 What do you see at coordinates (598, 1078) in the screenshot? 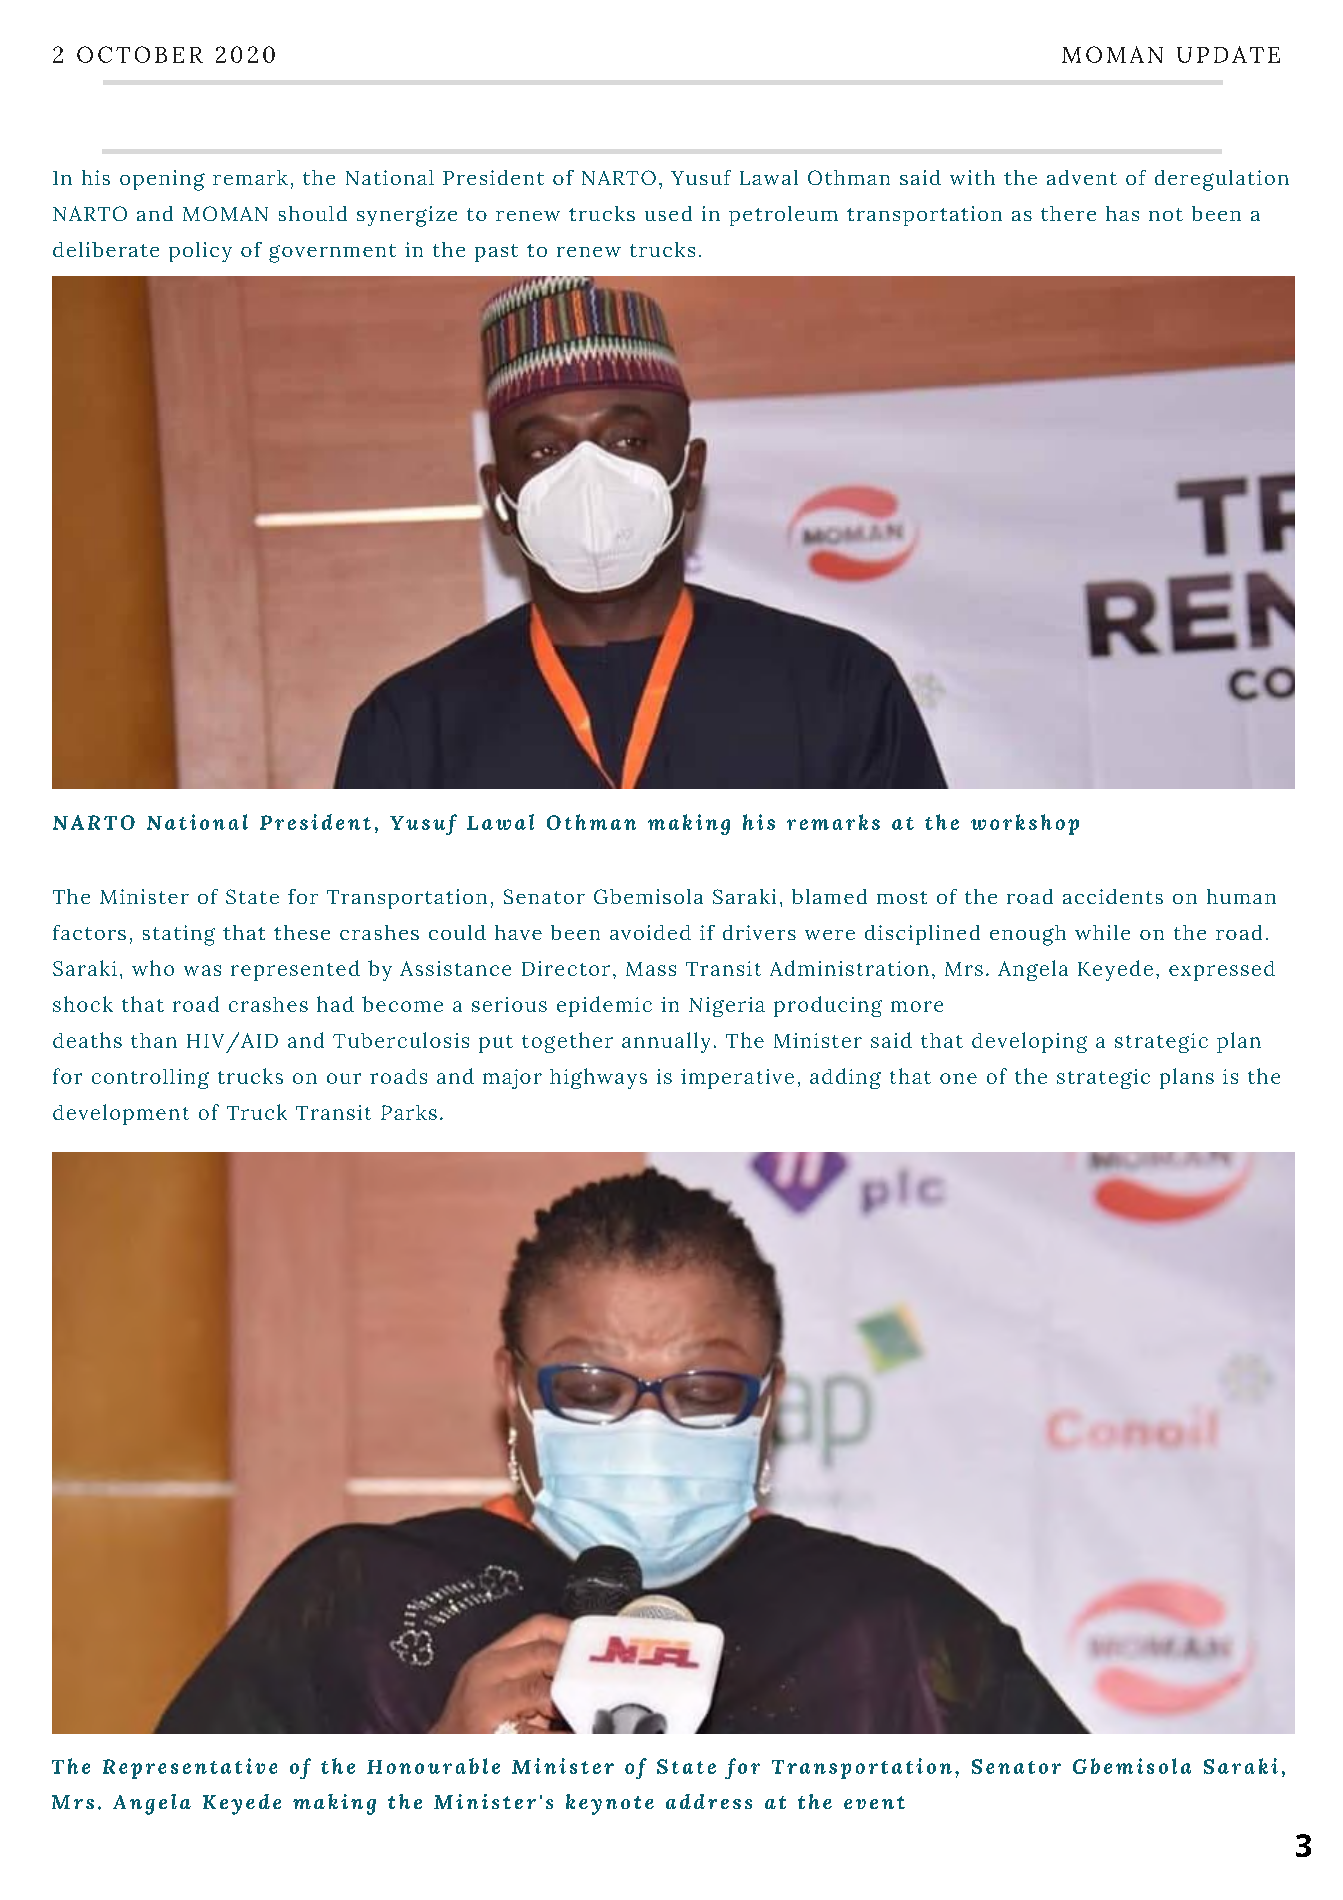
I see `highways` at bounding box center [598, 1078].
